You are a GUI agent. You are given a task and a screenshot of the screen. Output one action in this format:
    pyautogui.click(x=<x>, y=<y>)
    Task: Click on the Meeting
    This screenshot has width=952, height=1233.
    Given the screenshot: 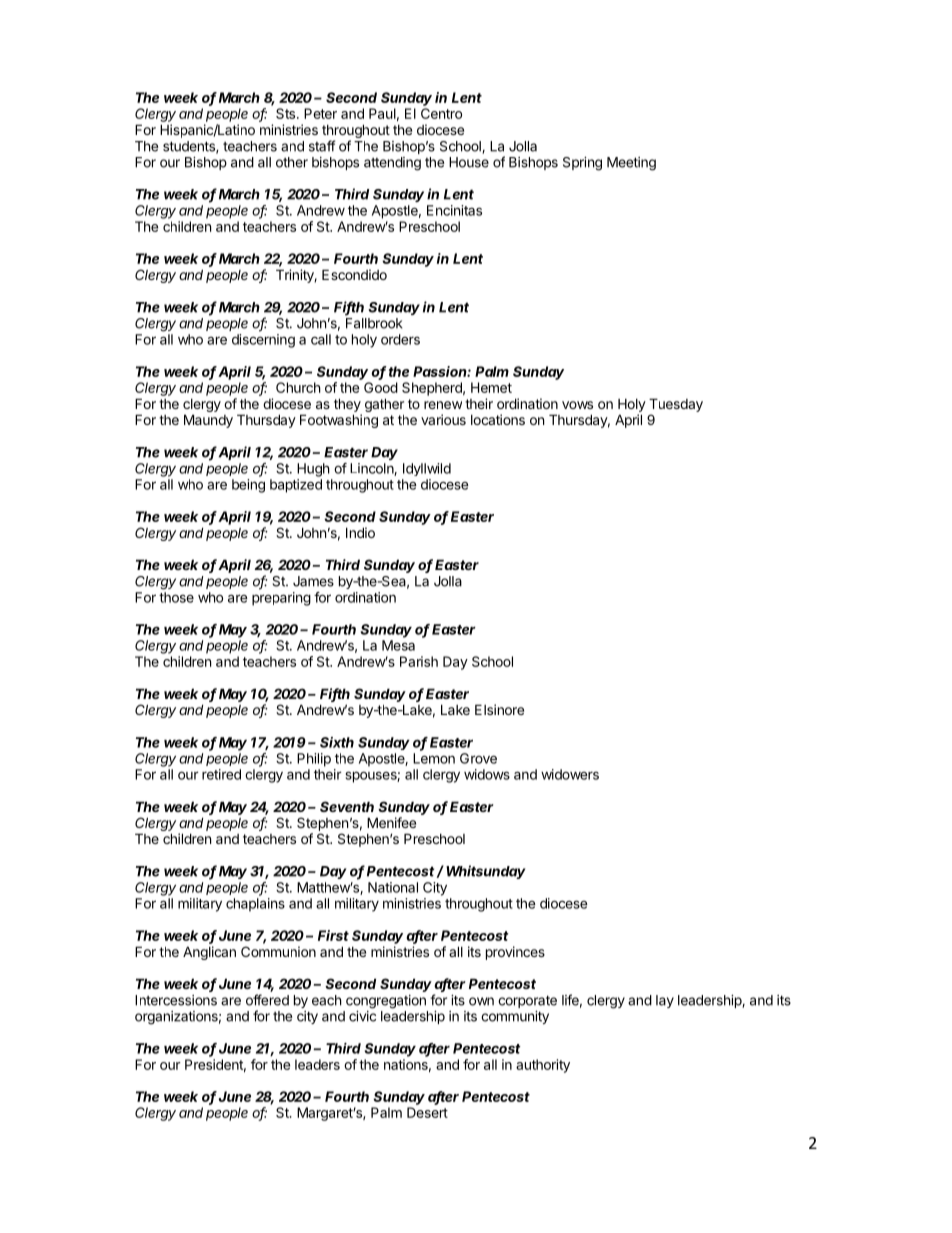 What is the action you would take?
    pyautogui.click(x=631, y=164)
